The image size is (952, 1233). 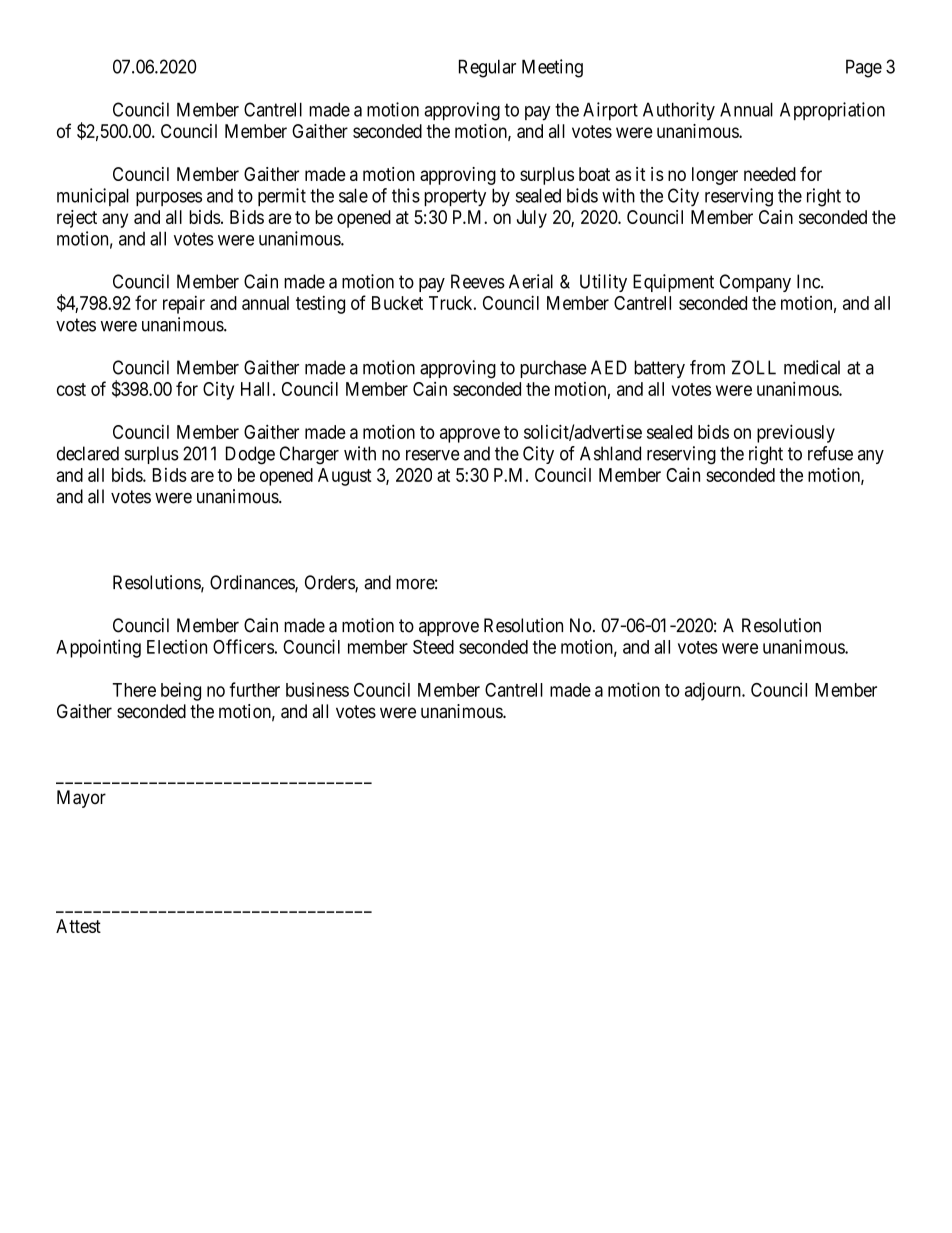 I want to click on business, so click(x=317, y=689).
